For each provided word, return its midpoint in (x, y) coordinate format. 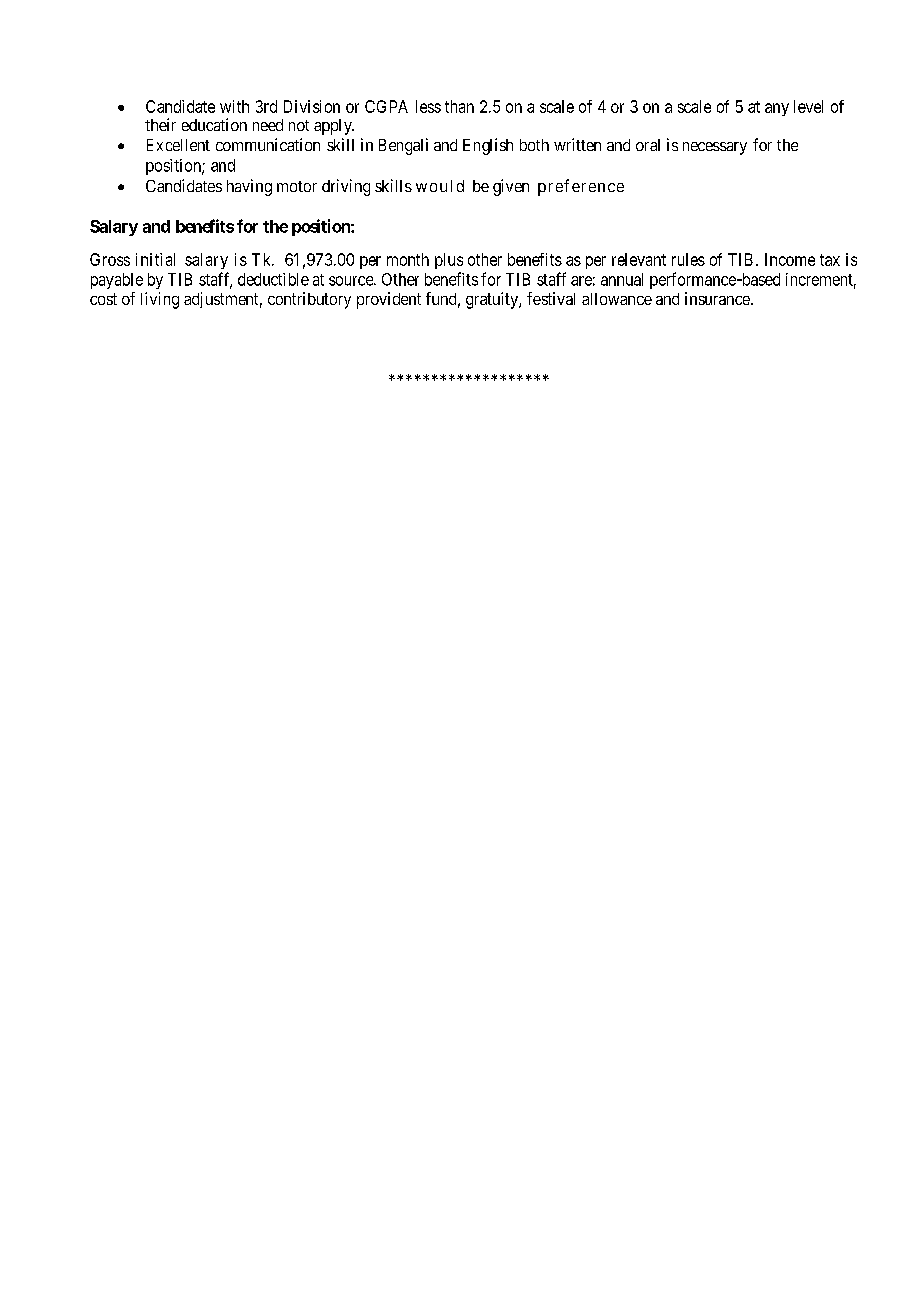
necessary (715, 148)
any (777, 109)
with (234, 106)
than (459, 106)
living (160, 300)
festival (551, 298)
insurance (718, 298)
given (511, 187)
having (249, 187)
